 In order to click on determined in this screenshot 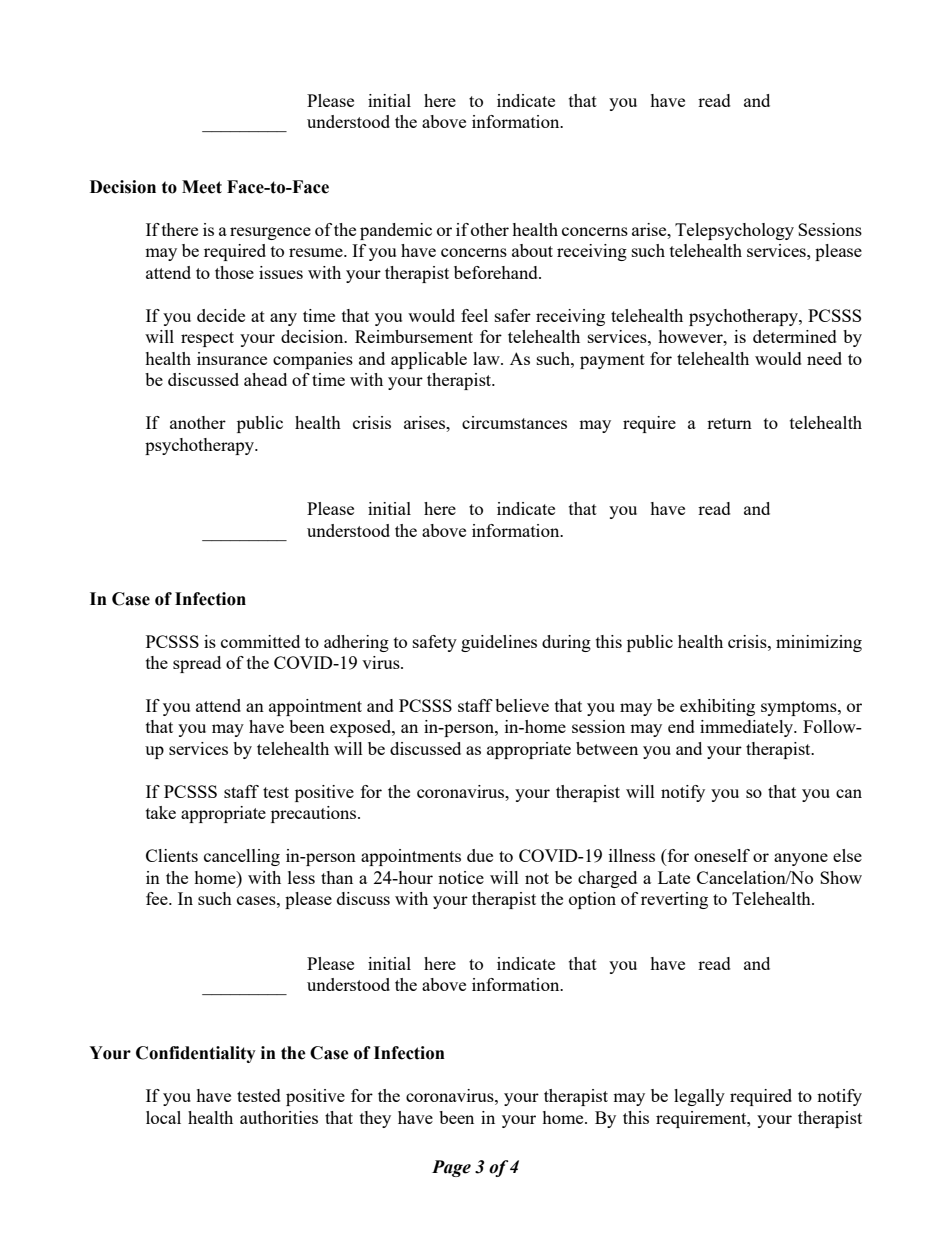, I will do `click(795, 336)`.
